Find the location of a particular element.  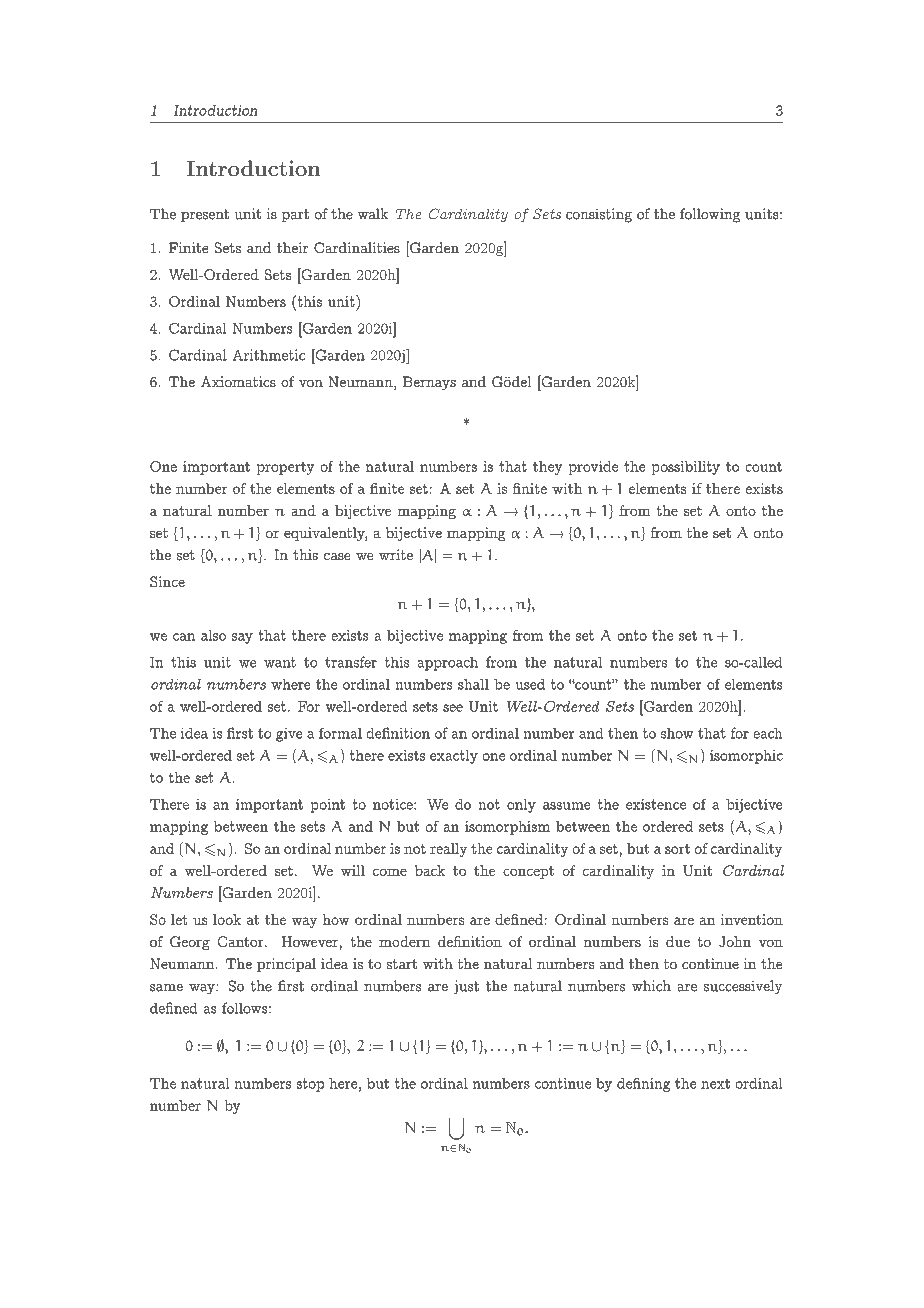

following is located at coordinates (710, 215).
